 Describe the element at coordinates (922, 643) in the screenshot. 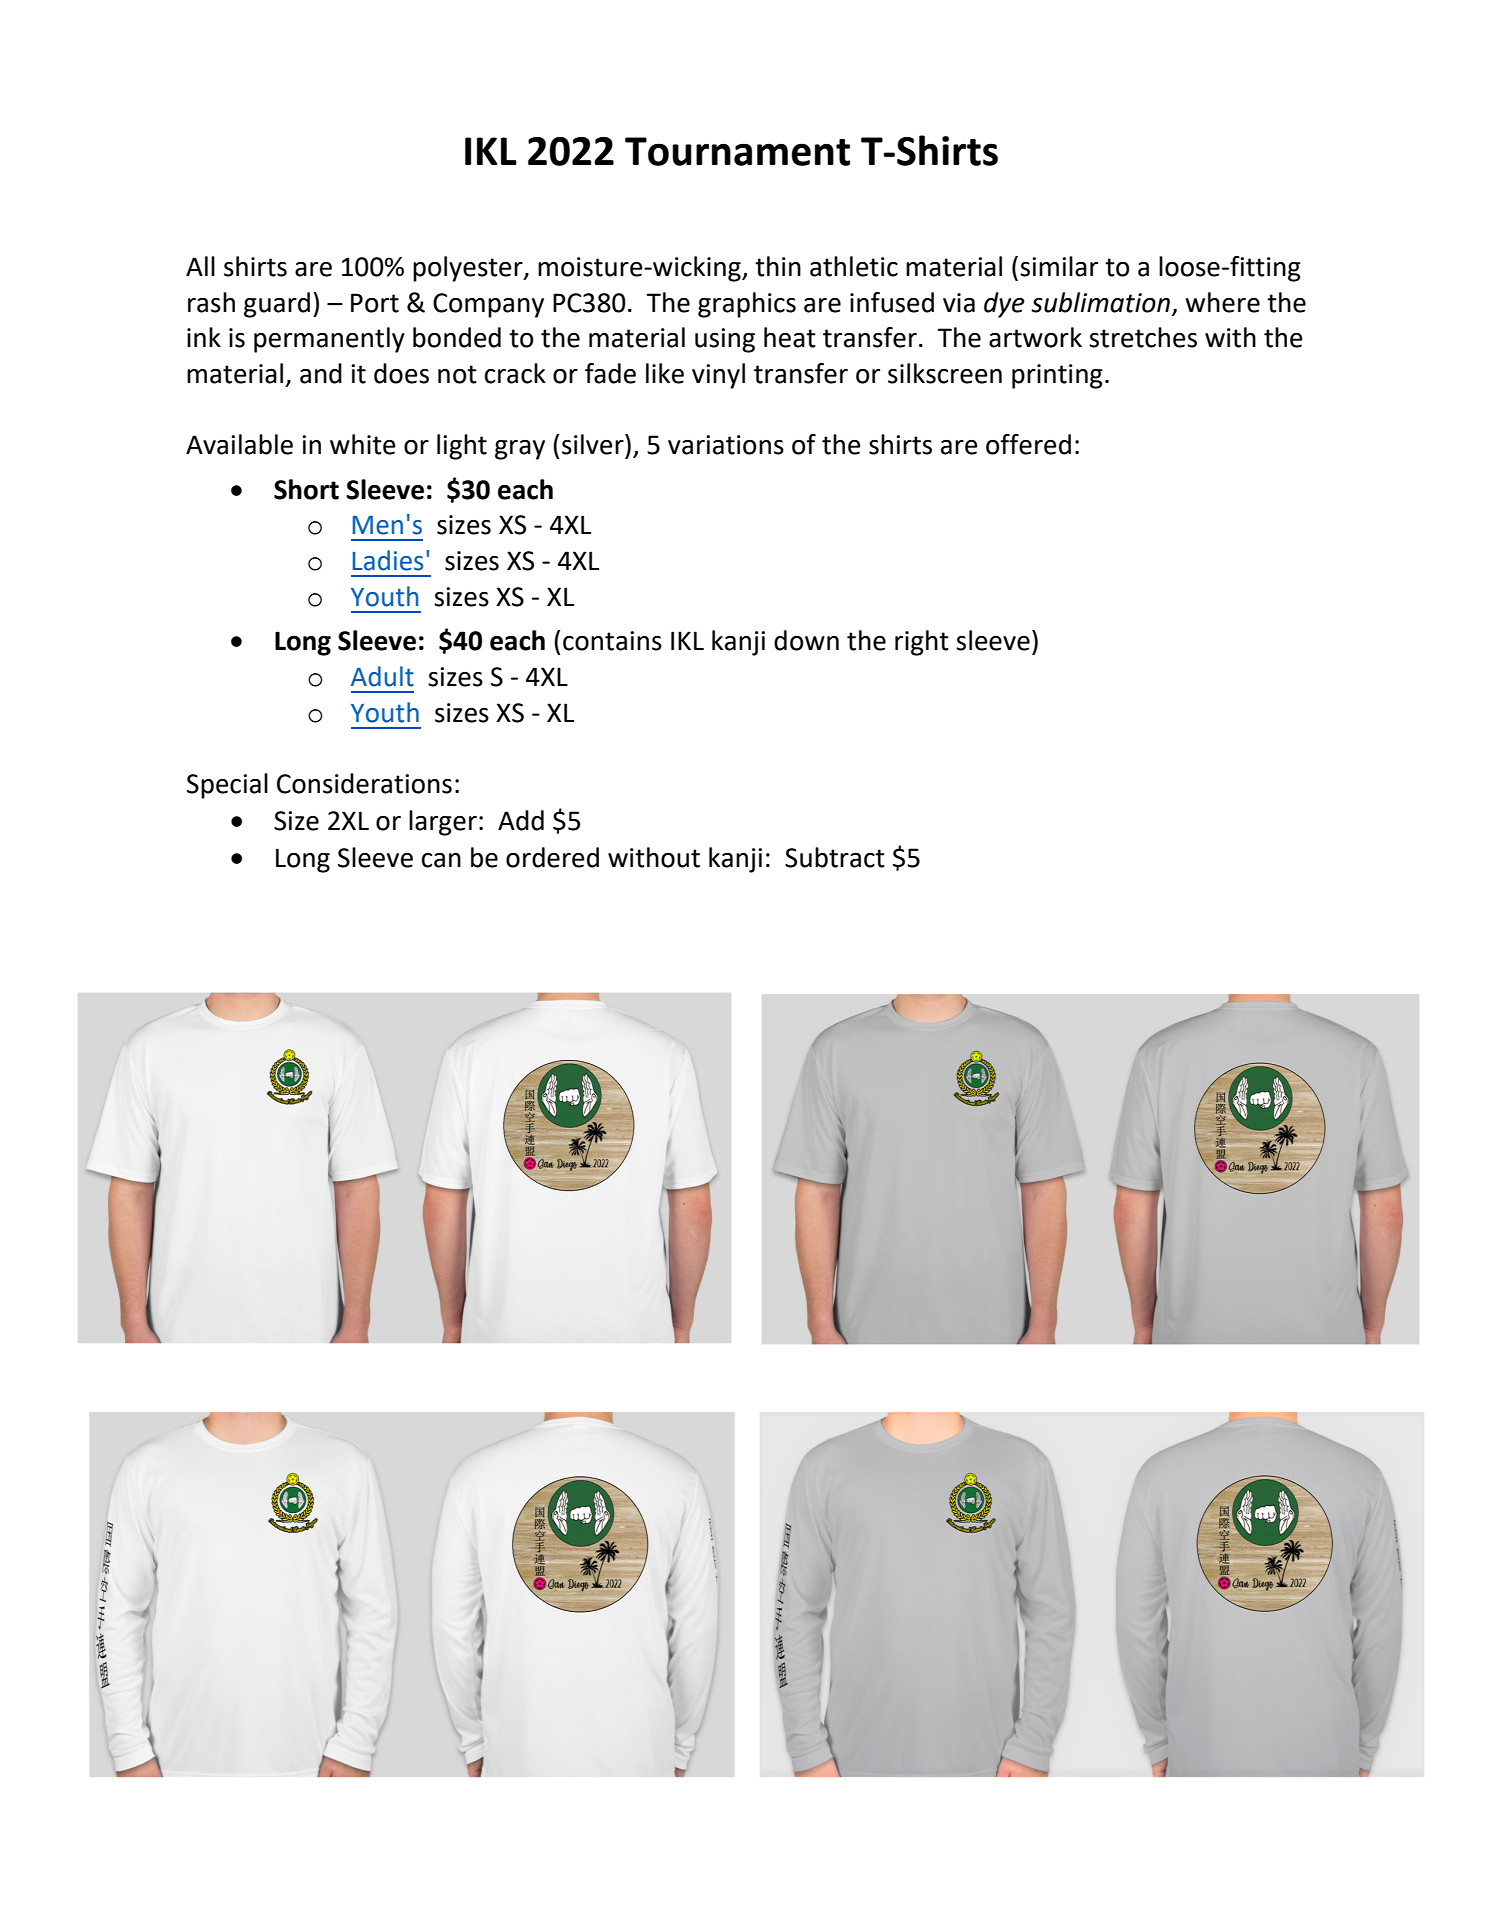

I see `right` at that location.
